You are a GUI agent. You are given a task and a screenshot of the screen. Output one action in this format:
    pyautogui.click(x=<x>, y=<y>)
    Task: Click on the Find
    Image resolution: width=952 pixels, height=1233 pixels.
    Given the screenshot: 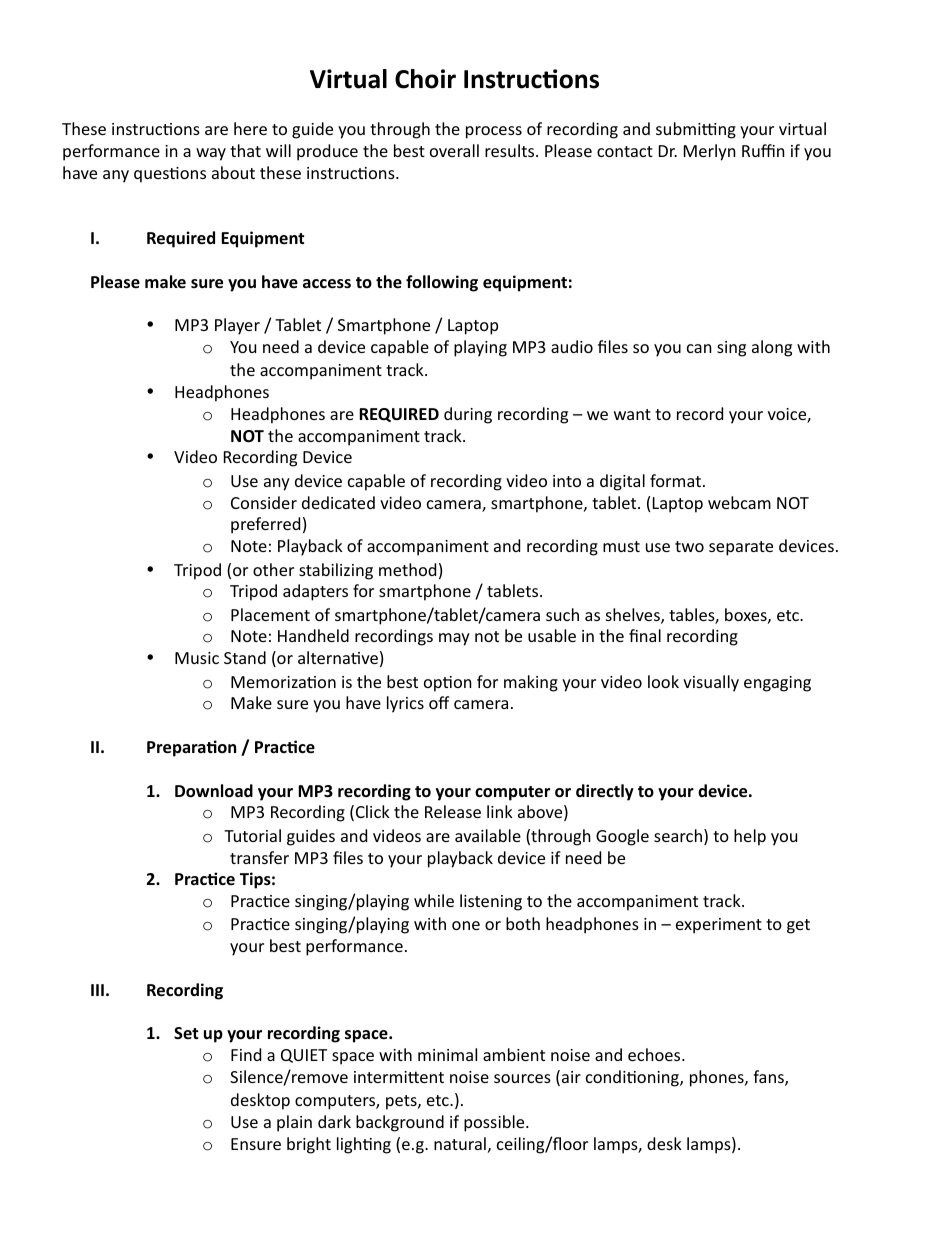 What is the action you would take?
    pyautogui.click(x=246, y=1054)
